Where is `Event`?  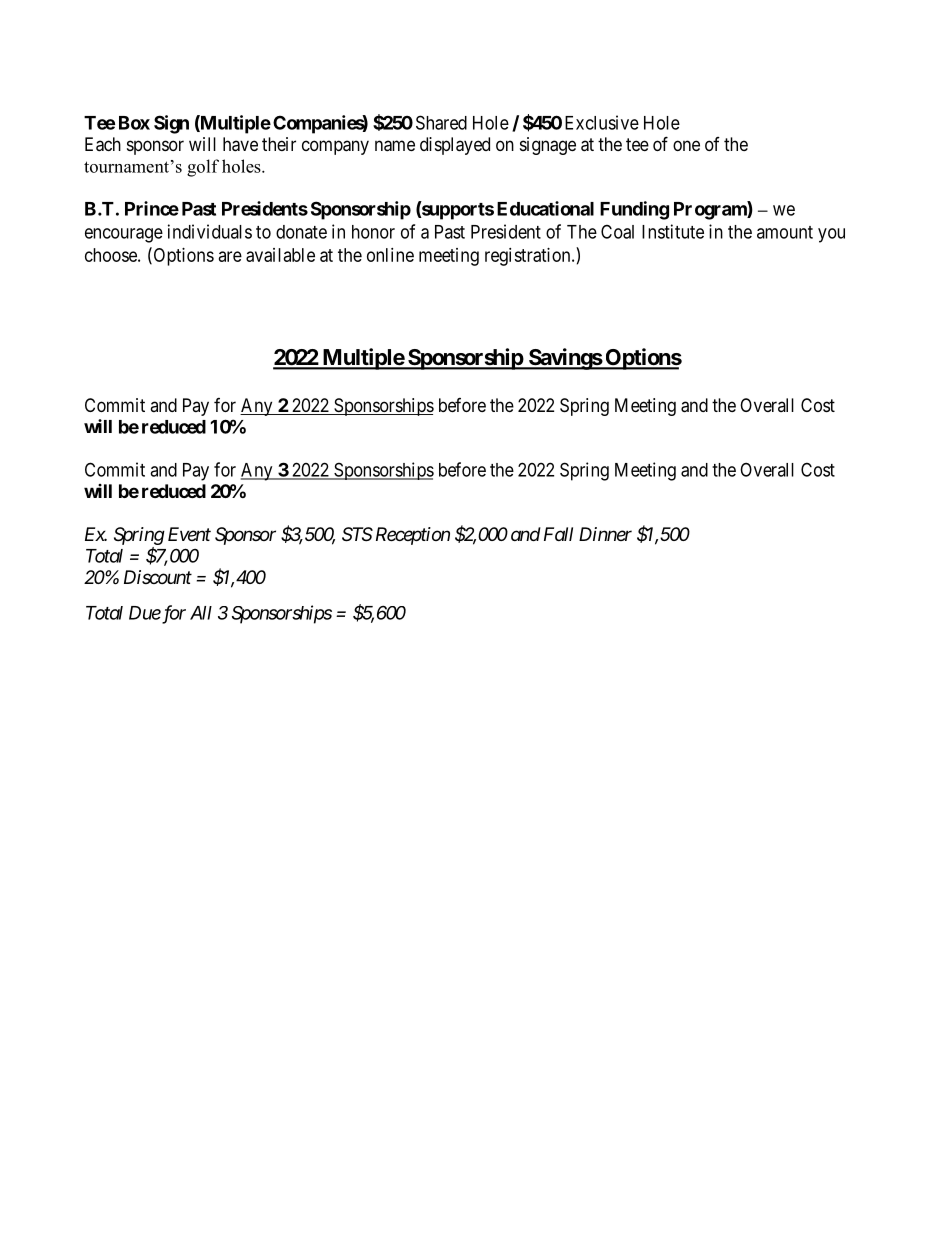 Event is located at coordinates (189, 534).
